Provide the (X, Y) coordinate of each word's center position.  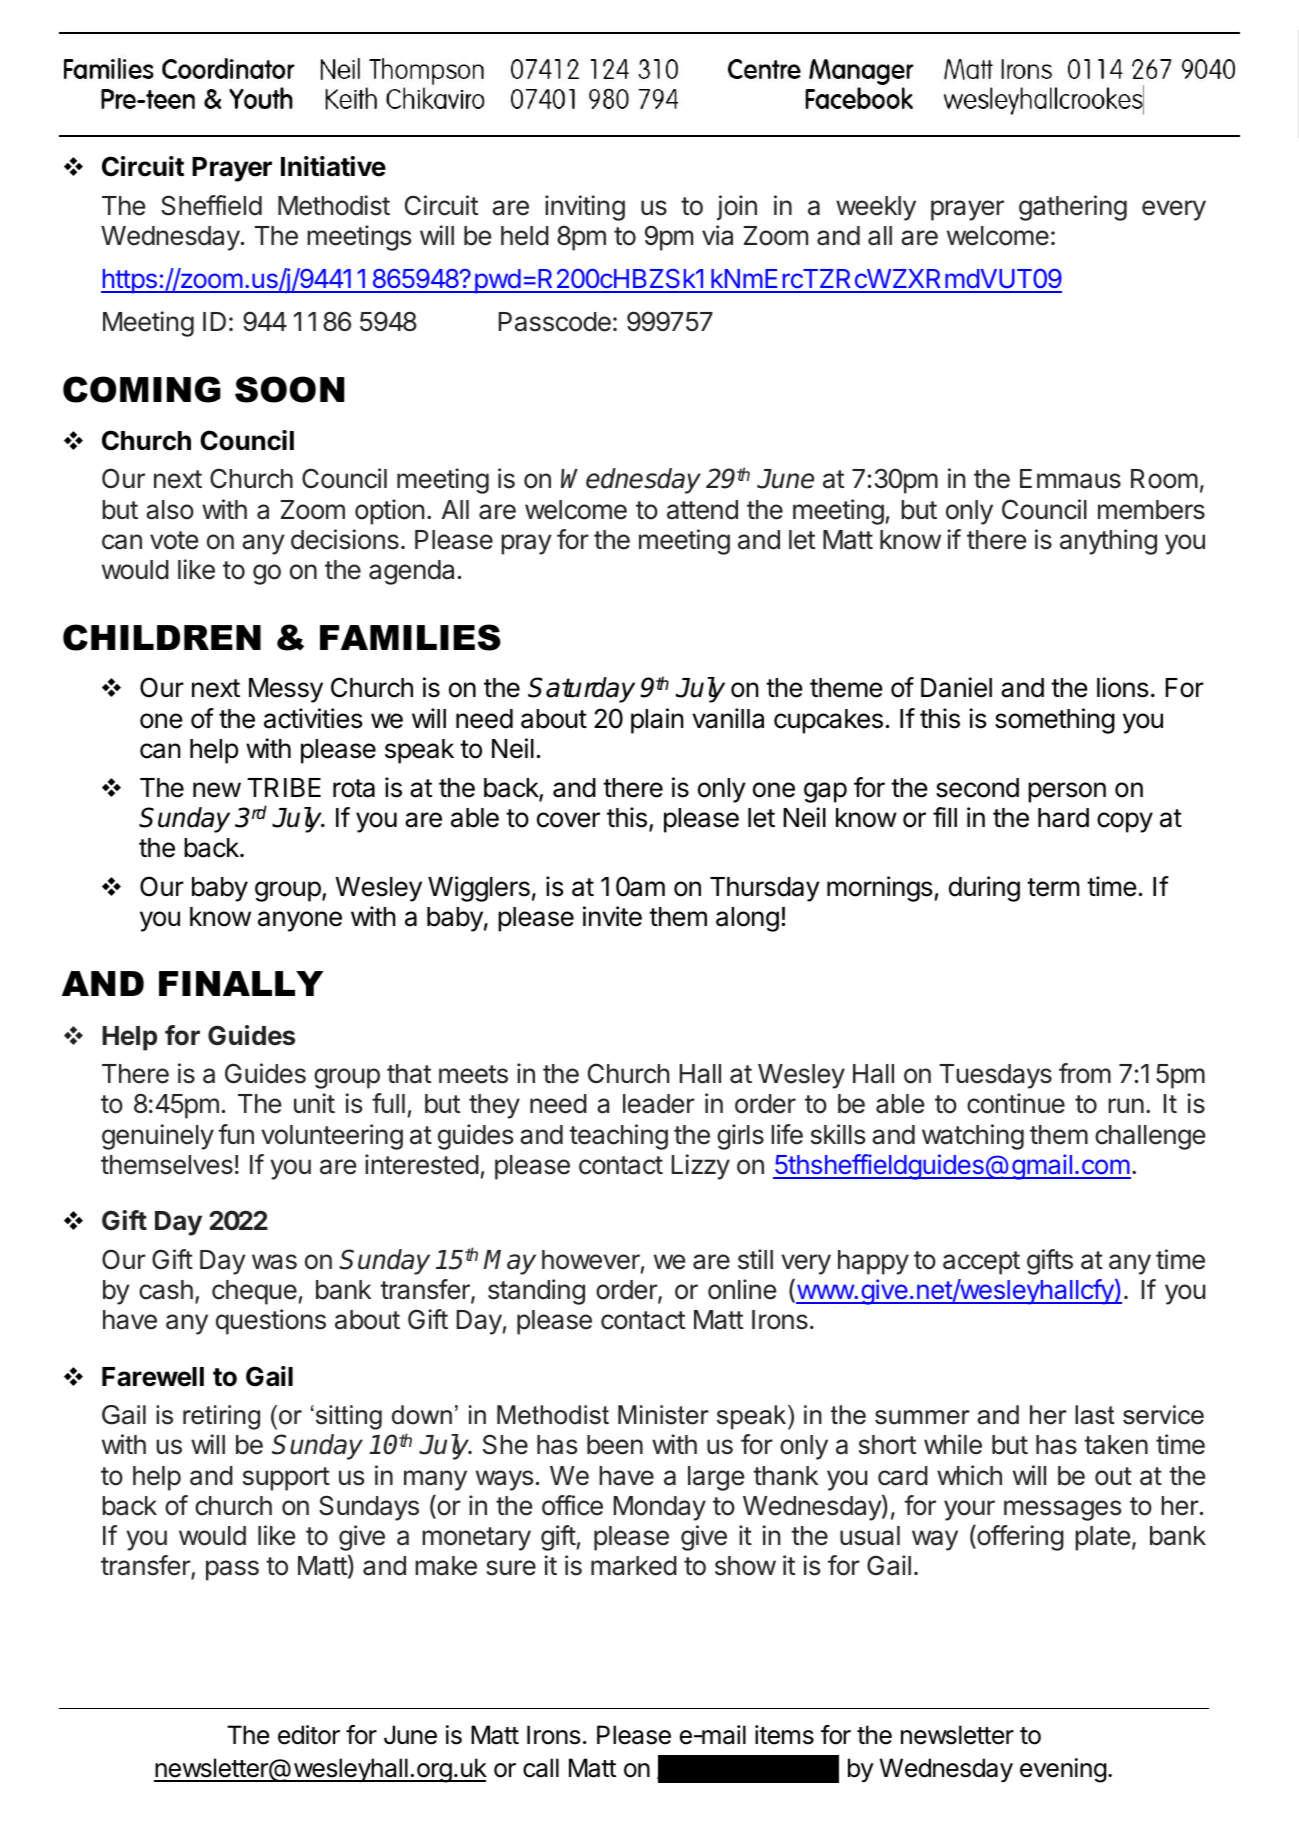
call (541, 1768)
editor (309, 1735)
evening (1063, 1770)
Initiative (333, 166)
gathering (1073, 208)
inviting (585, 208)
